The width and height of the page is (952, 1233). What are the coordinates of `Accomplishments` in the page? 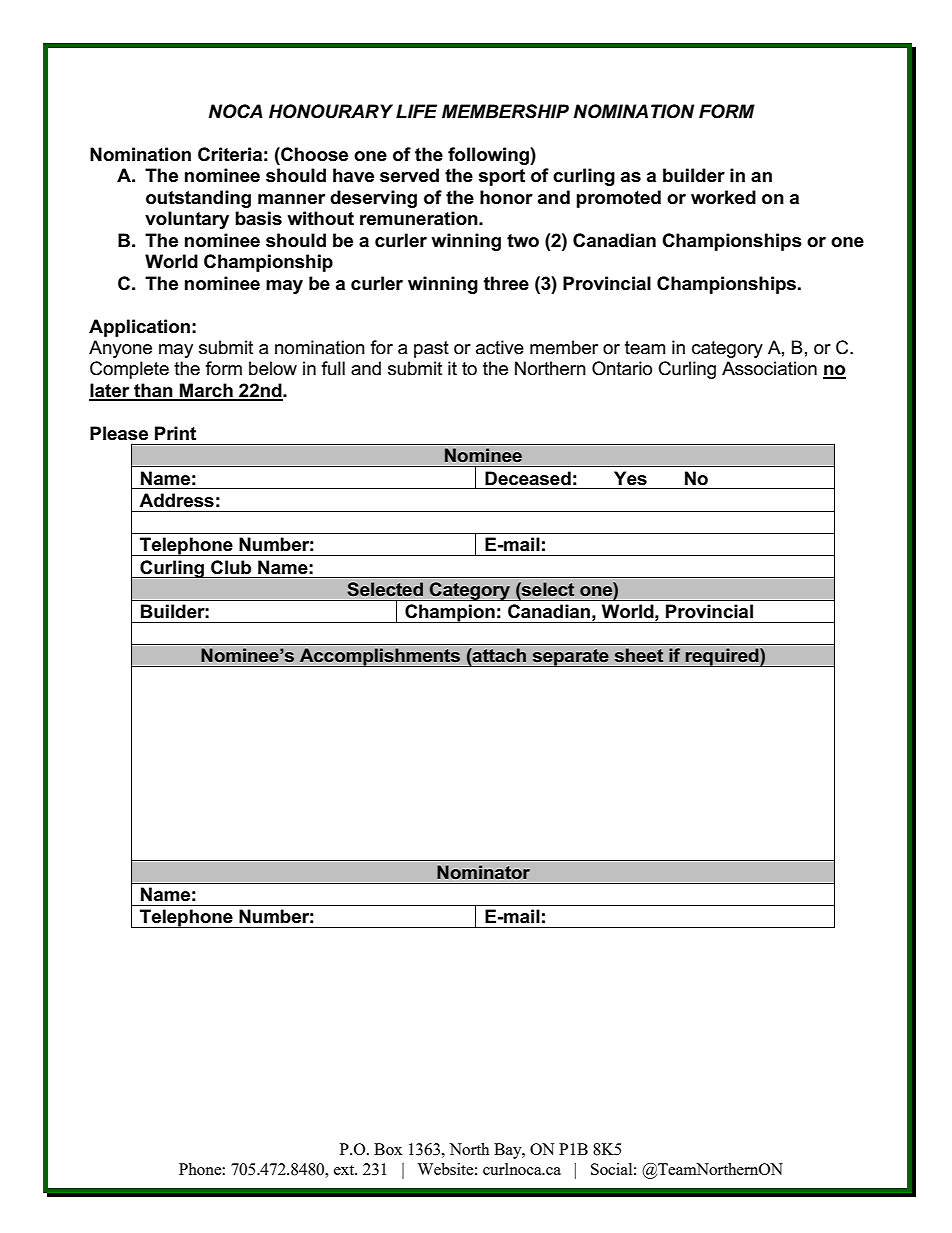 It's located at (380, 657).
